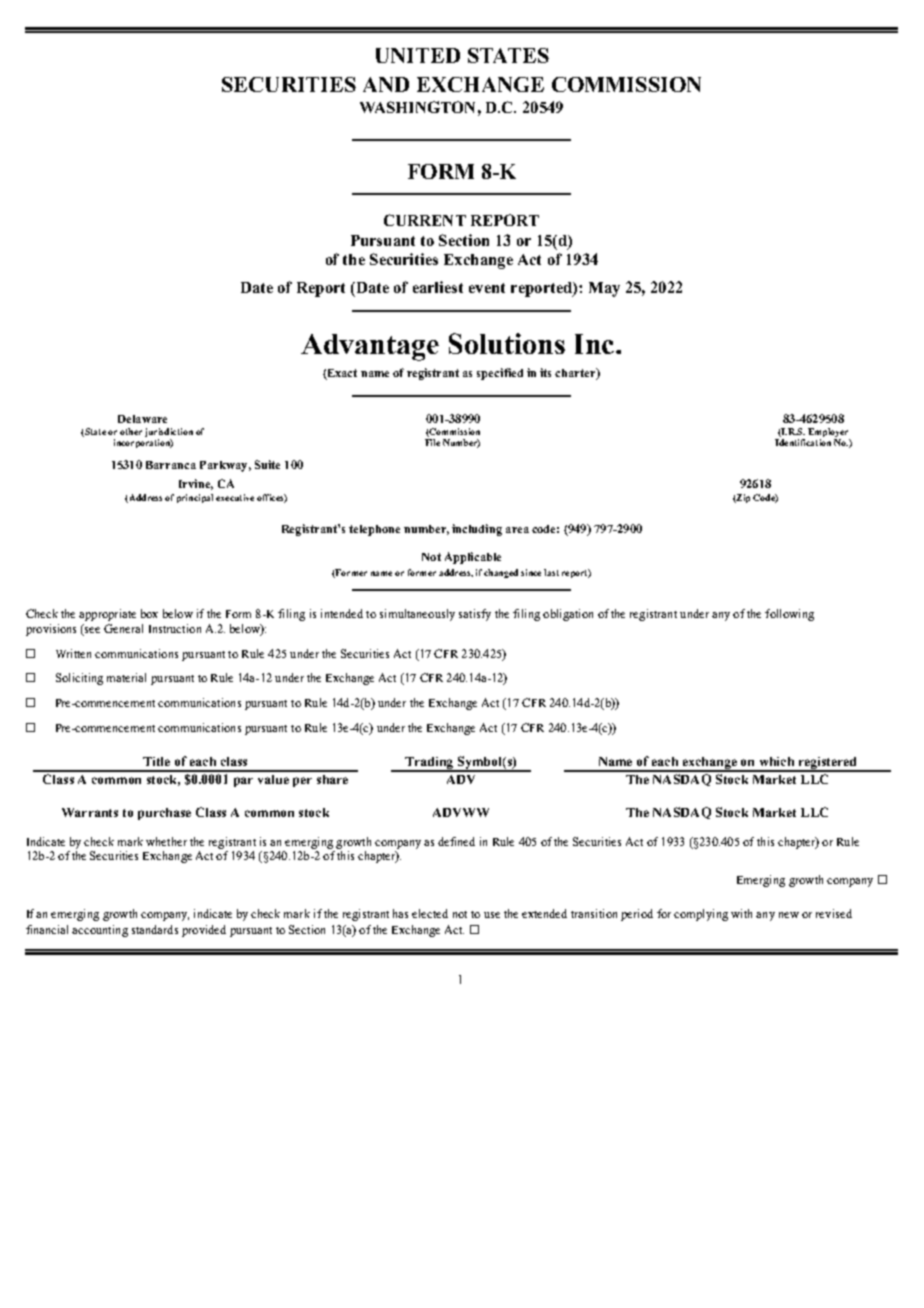 This image has width=924, height=1308. I want to click on Identification, so click(803, 442).
